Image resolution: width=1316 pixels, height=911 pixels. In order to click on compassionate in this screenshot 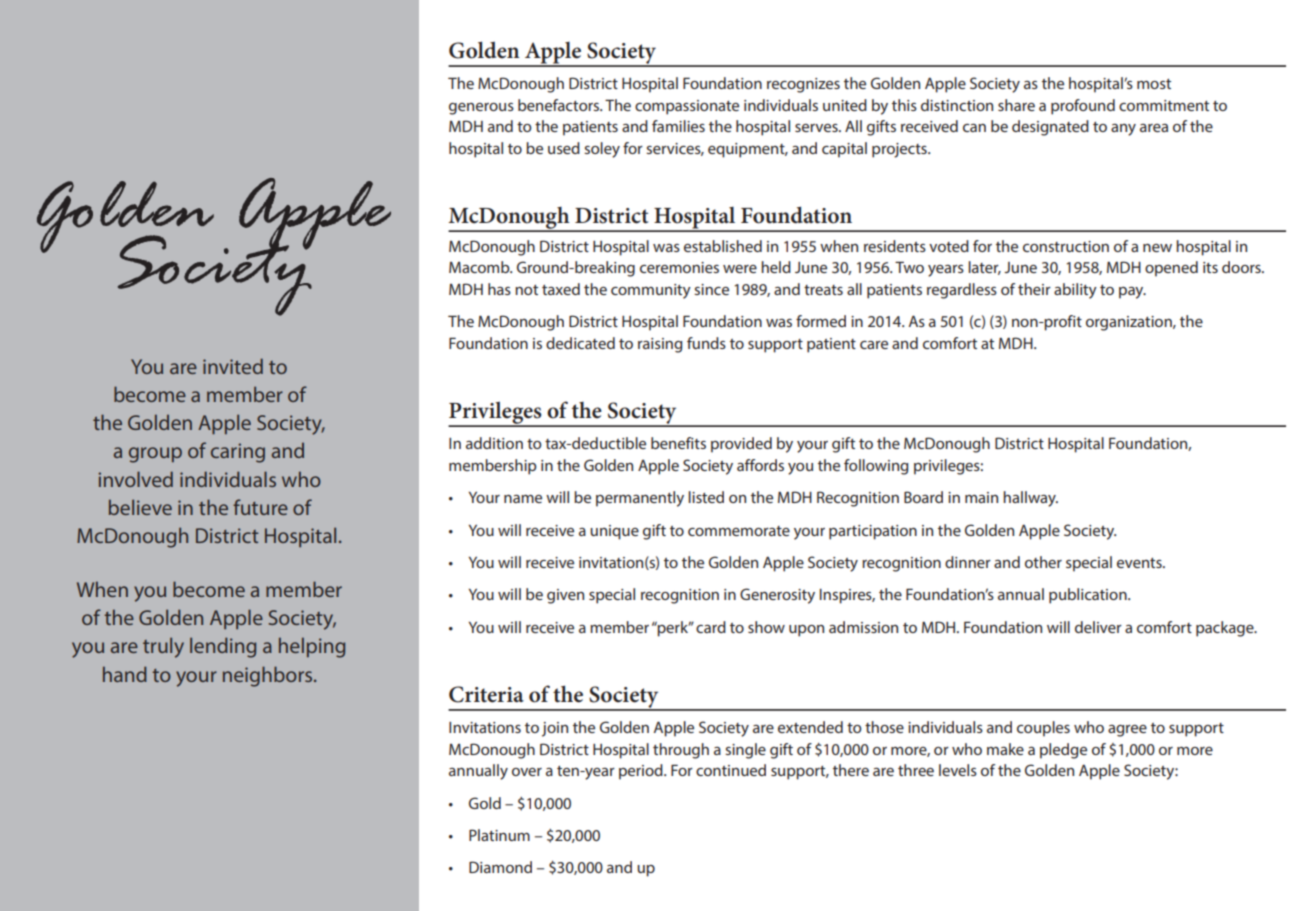, I will do `click(687, 107)`.
